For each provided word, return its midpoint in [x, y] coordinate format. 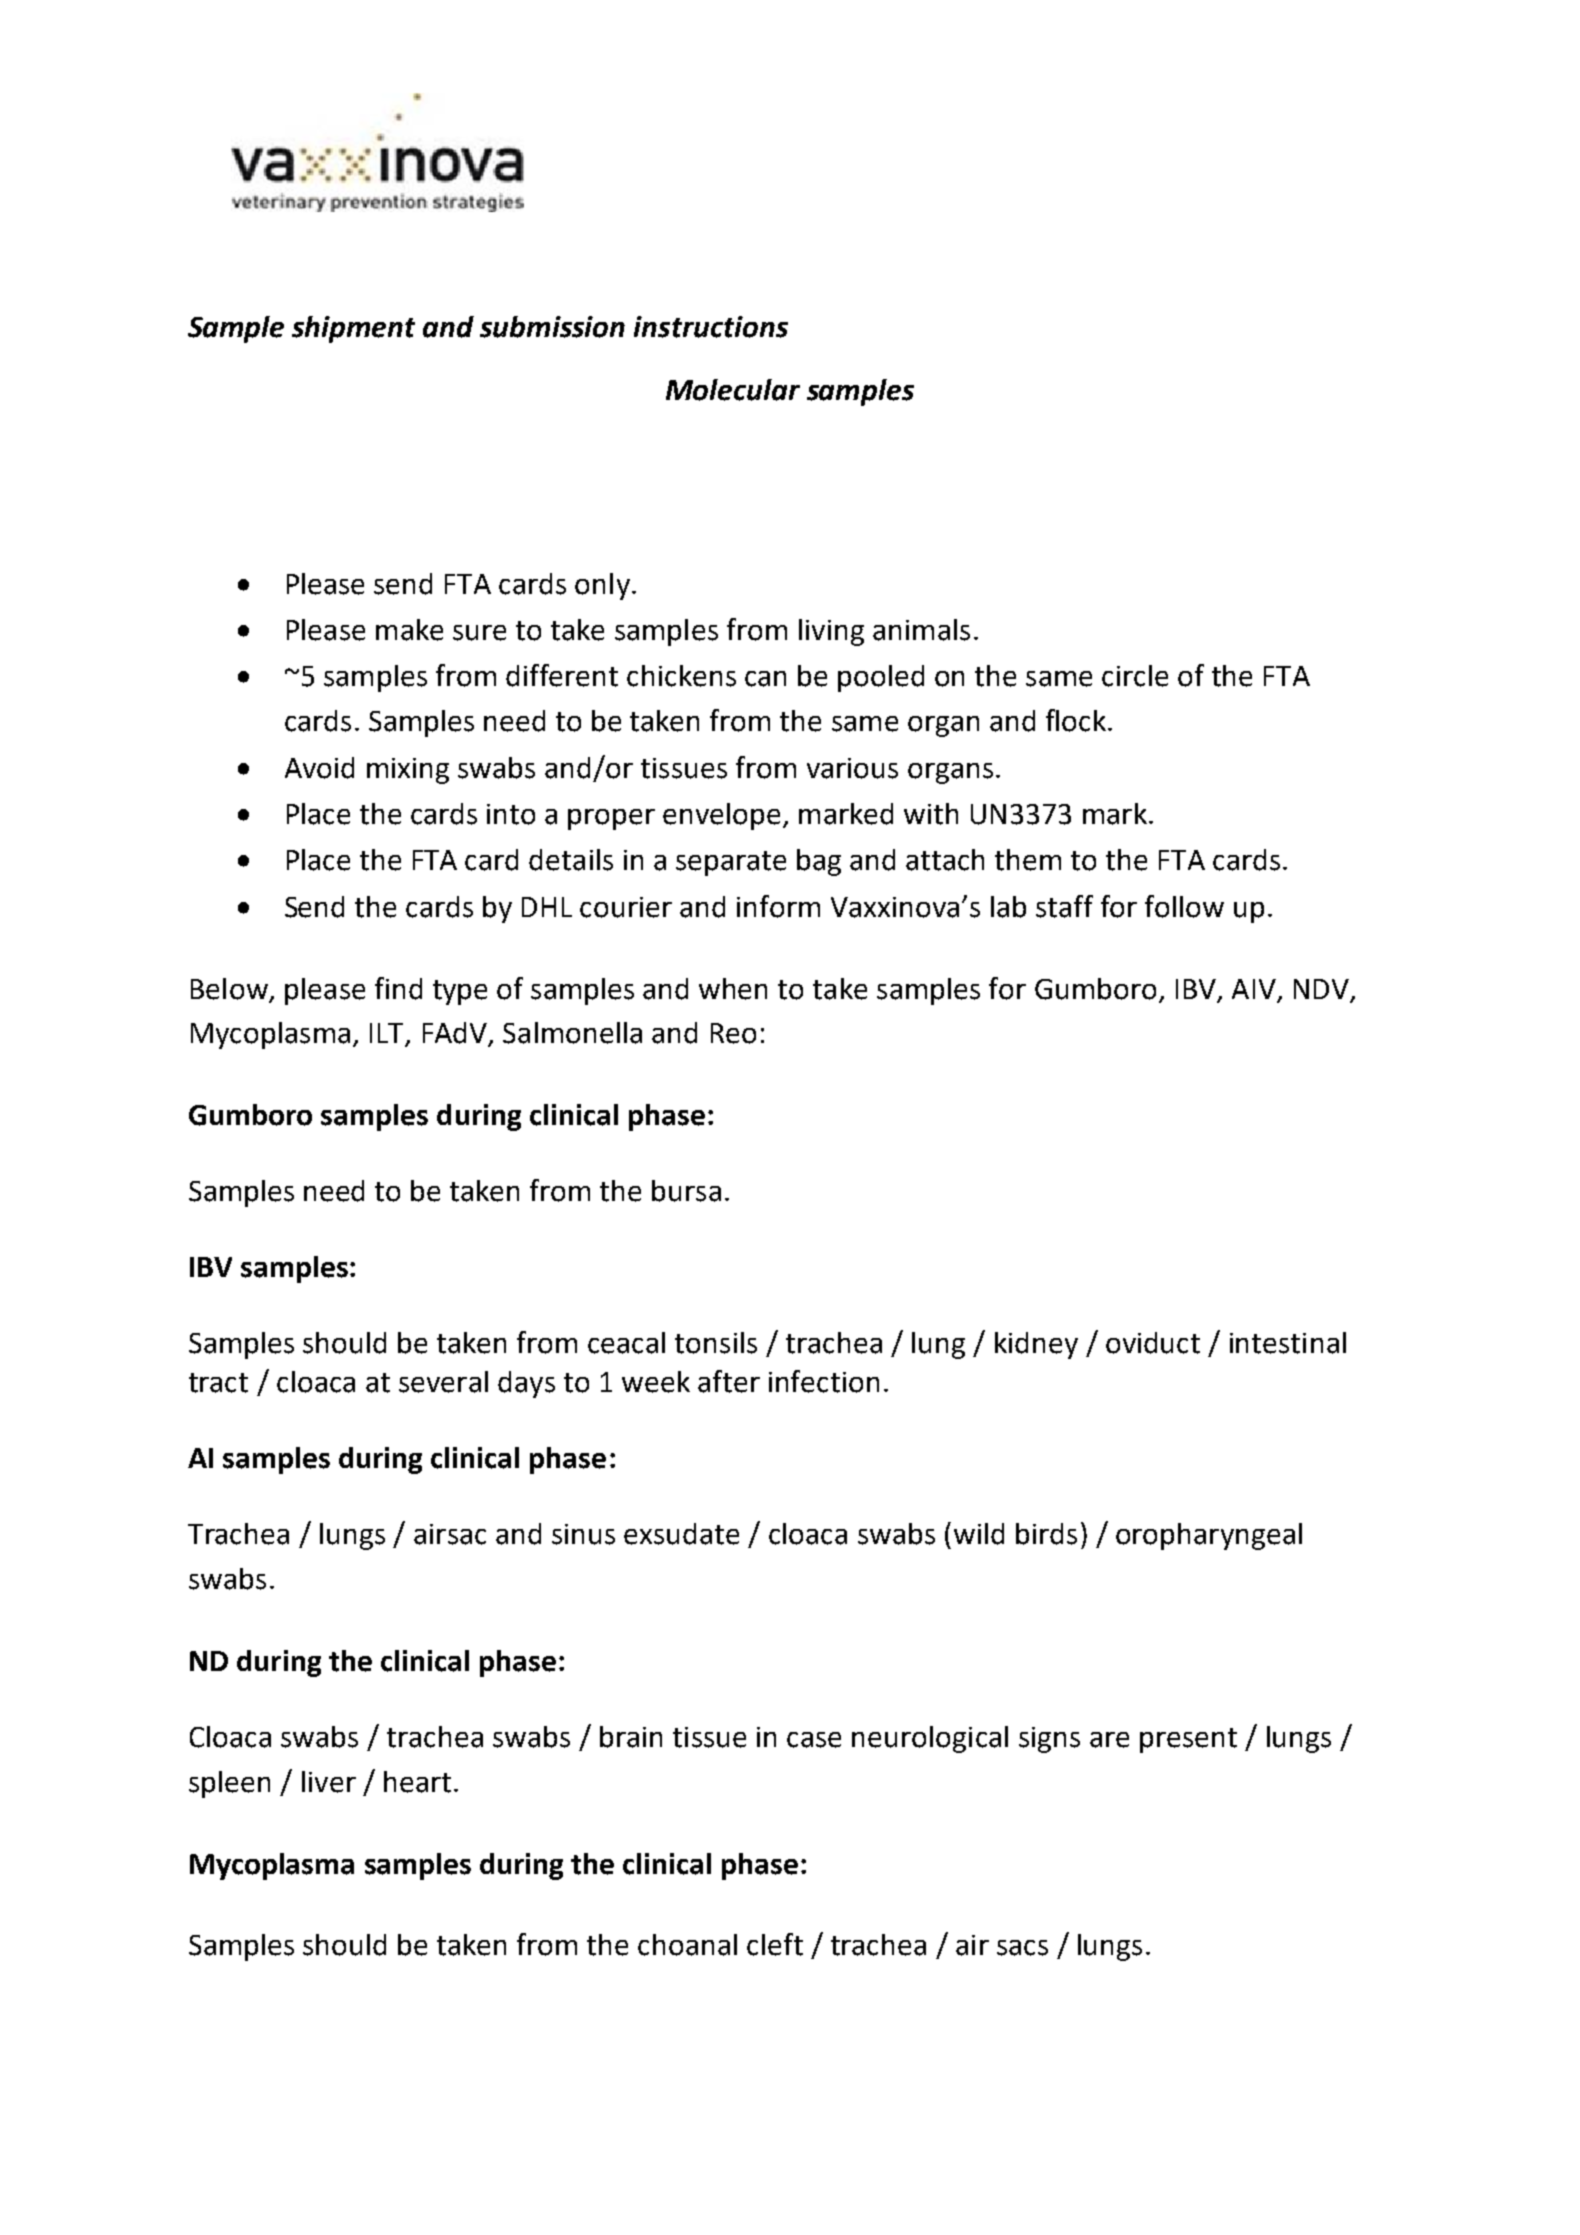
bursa [686, 1191]
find [398, 988]
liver [329, 1782]
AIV [1254, 989]
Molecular [733, 390]
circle [1135, 676]
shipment [353, 329]
